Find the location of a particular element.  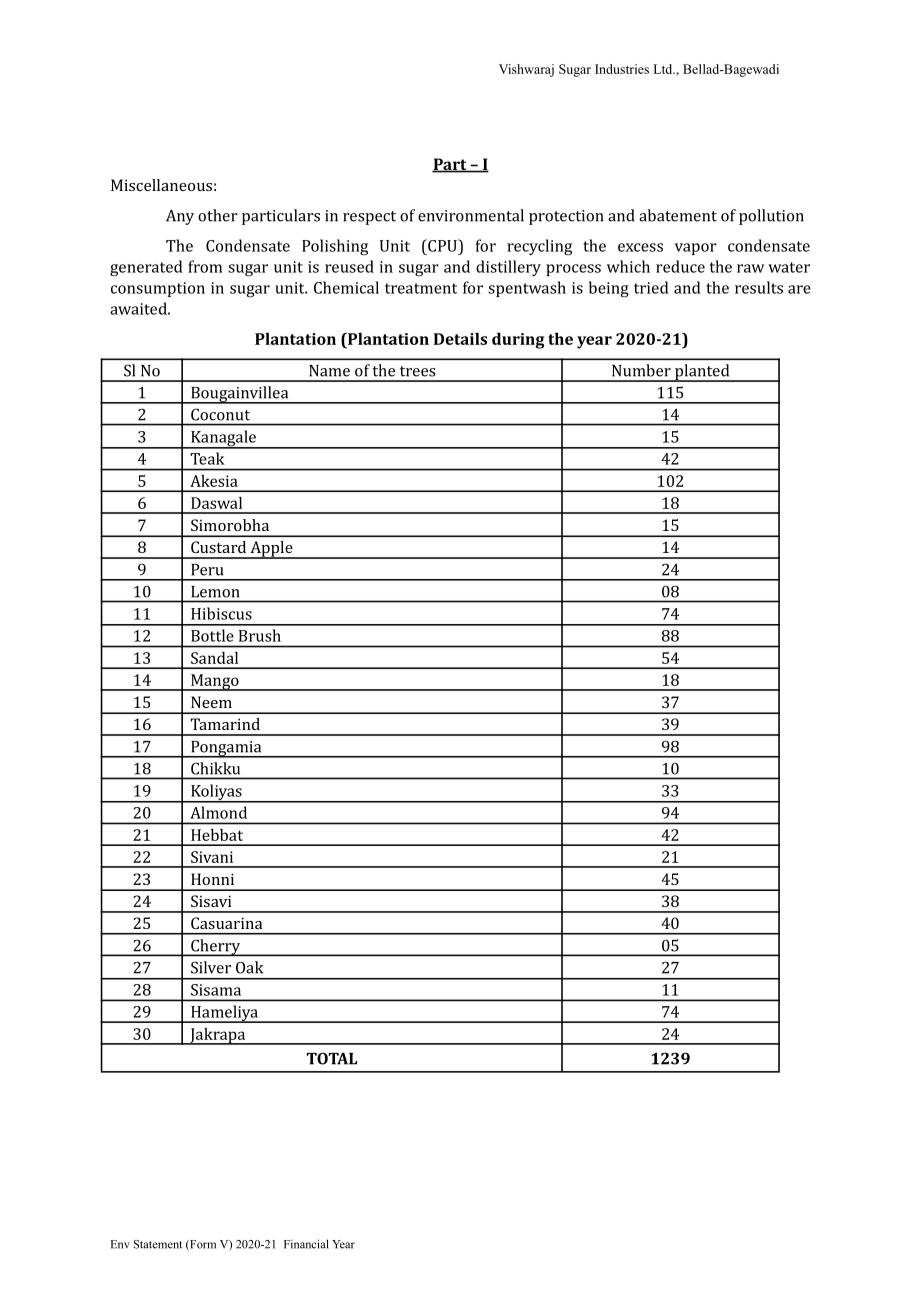

Number is located at coordinates (641, 370).
